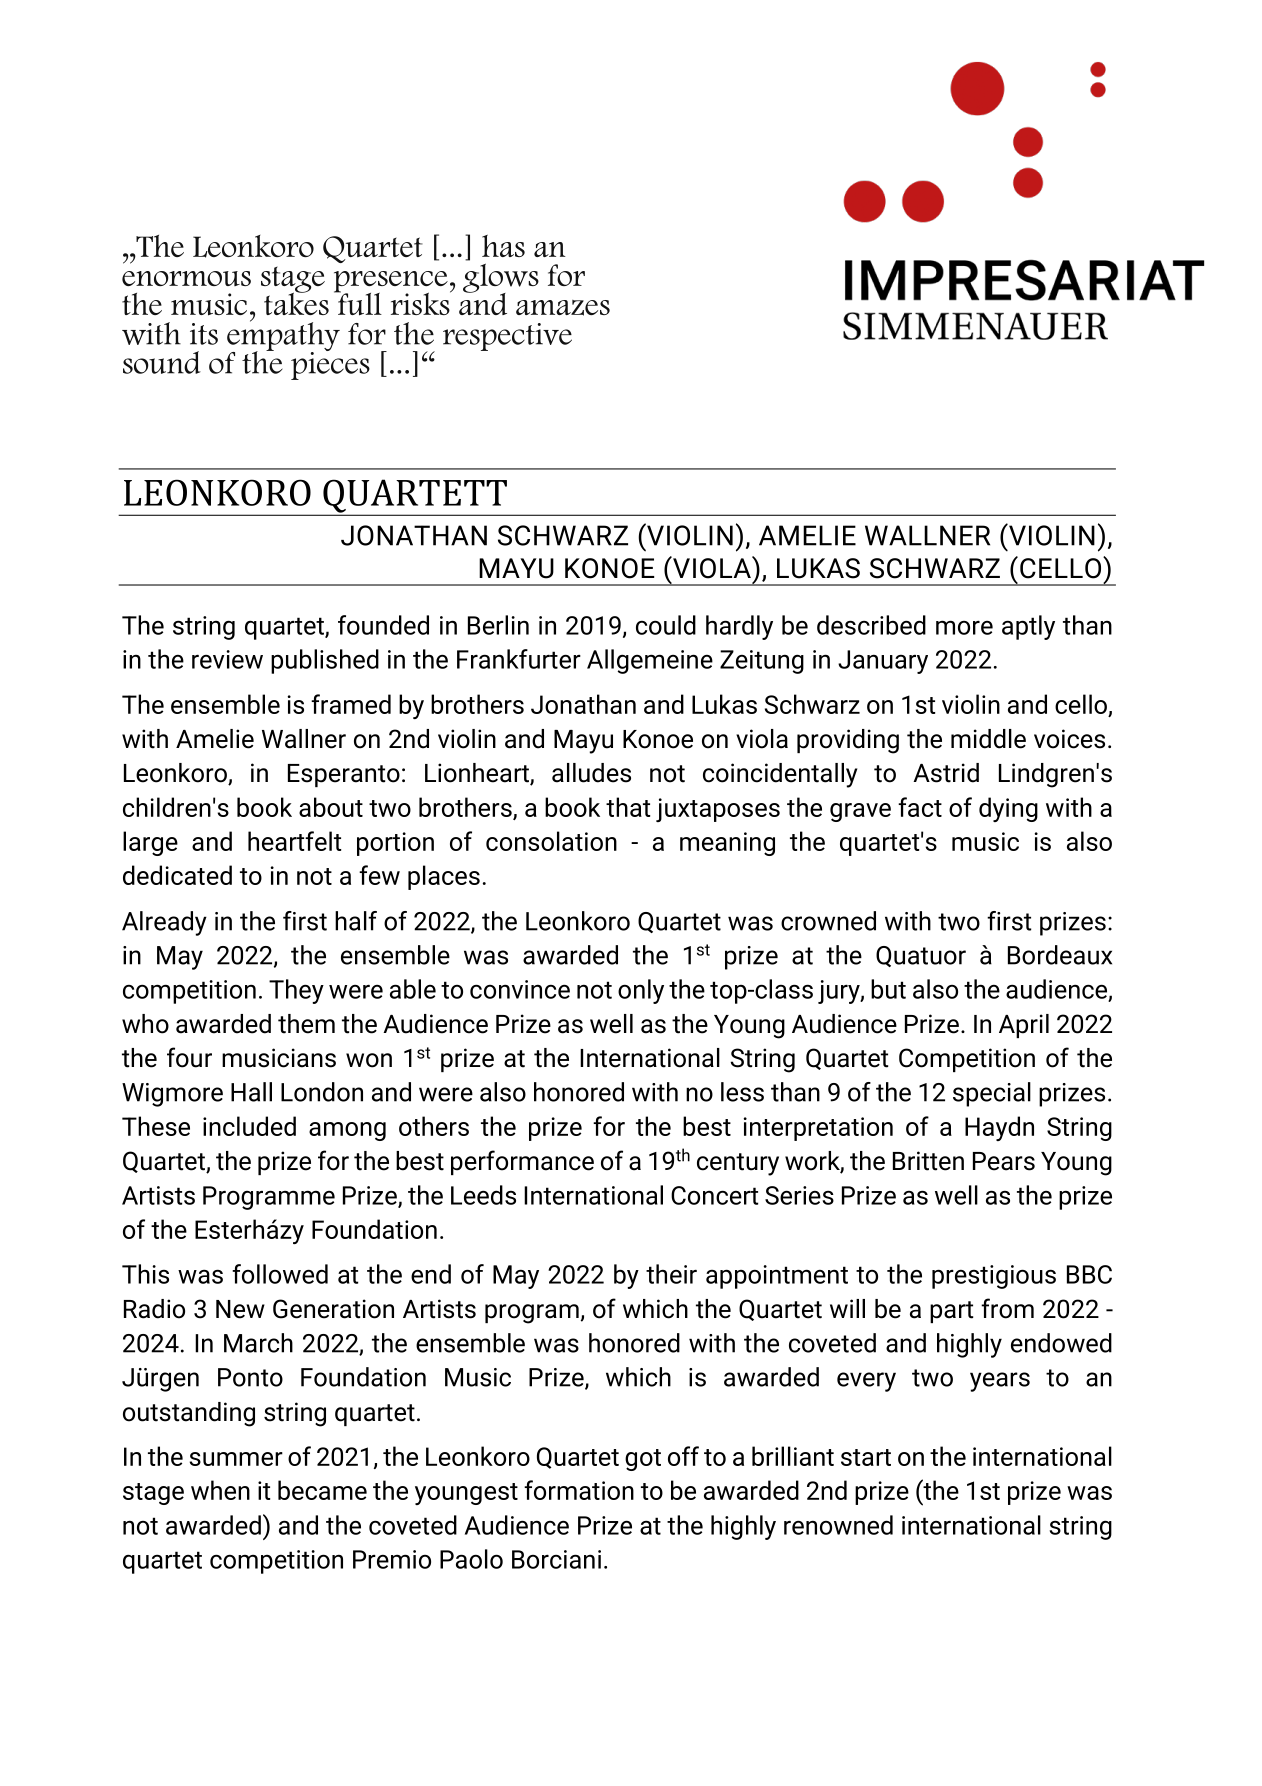 This page has width=1262, height=1786. I want to click on could, so click(666, 625).
